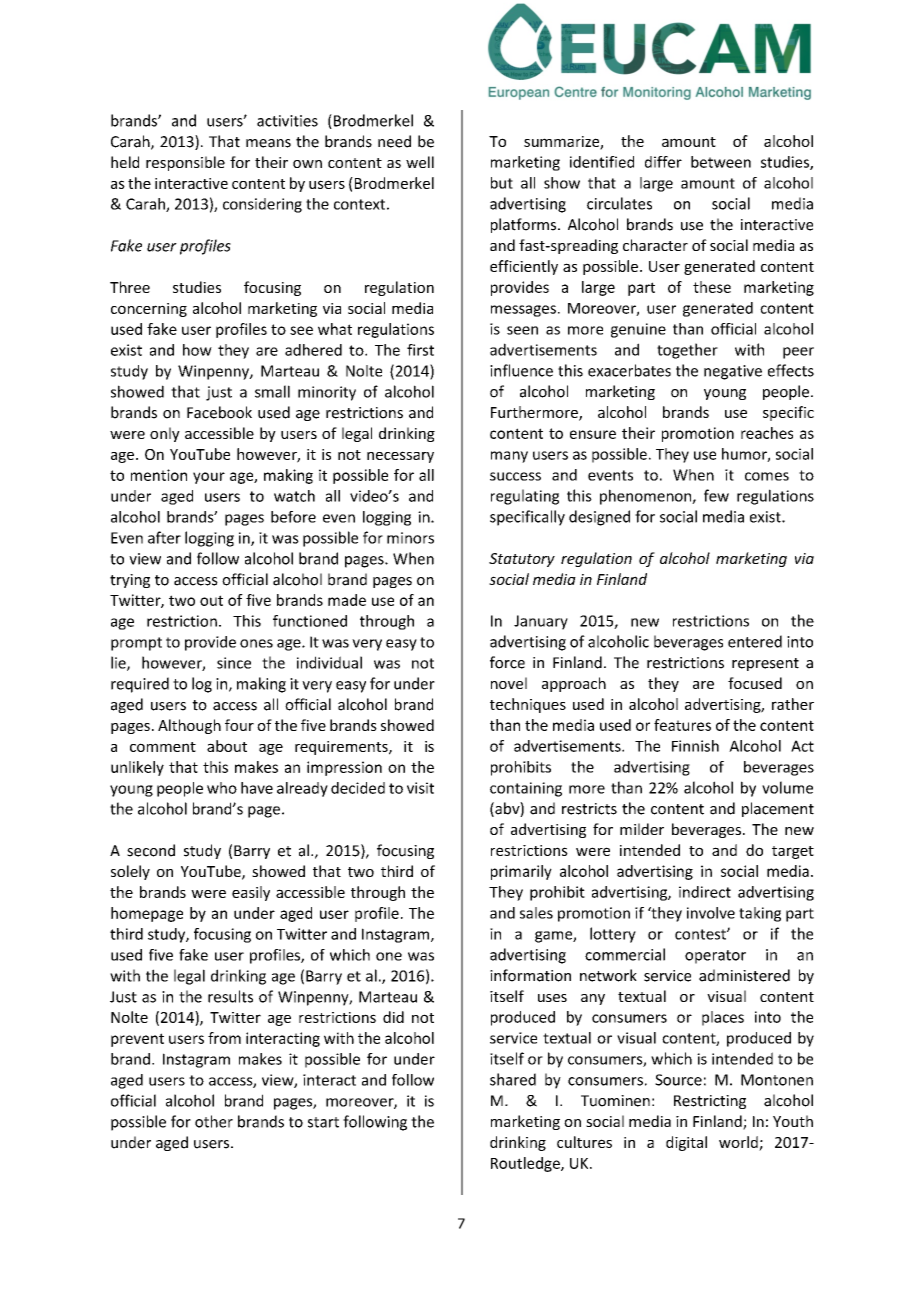  What do you see at coordinates (513, 1079) in the image?
I see `shared` at bounding box center [513, 1079].
